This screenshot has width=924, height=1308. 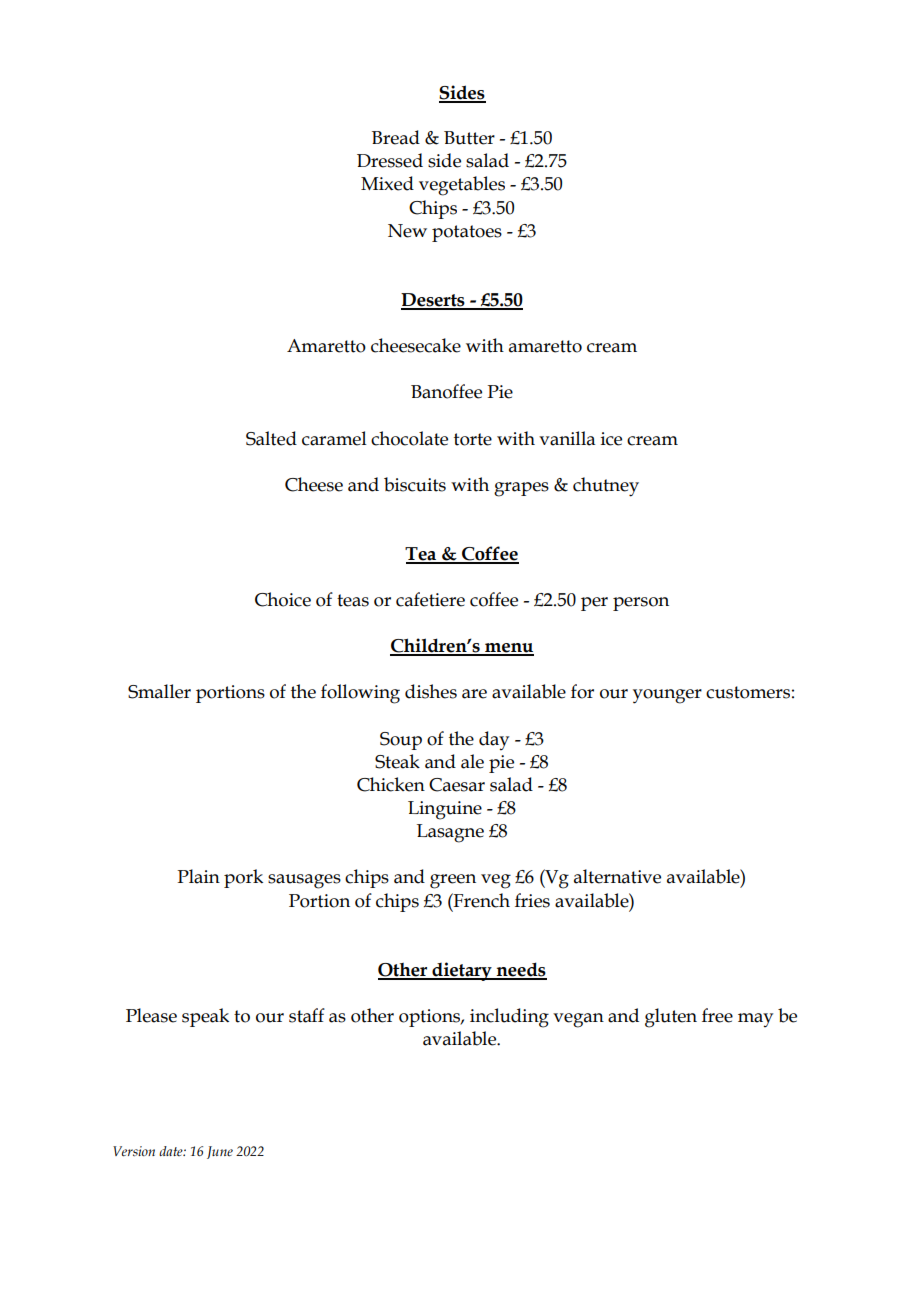 What do you see at coordinates (462, 186) in the screenshot?
I see `vegetables` at bounding box center [462, 186].
